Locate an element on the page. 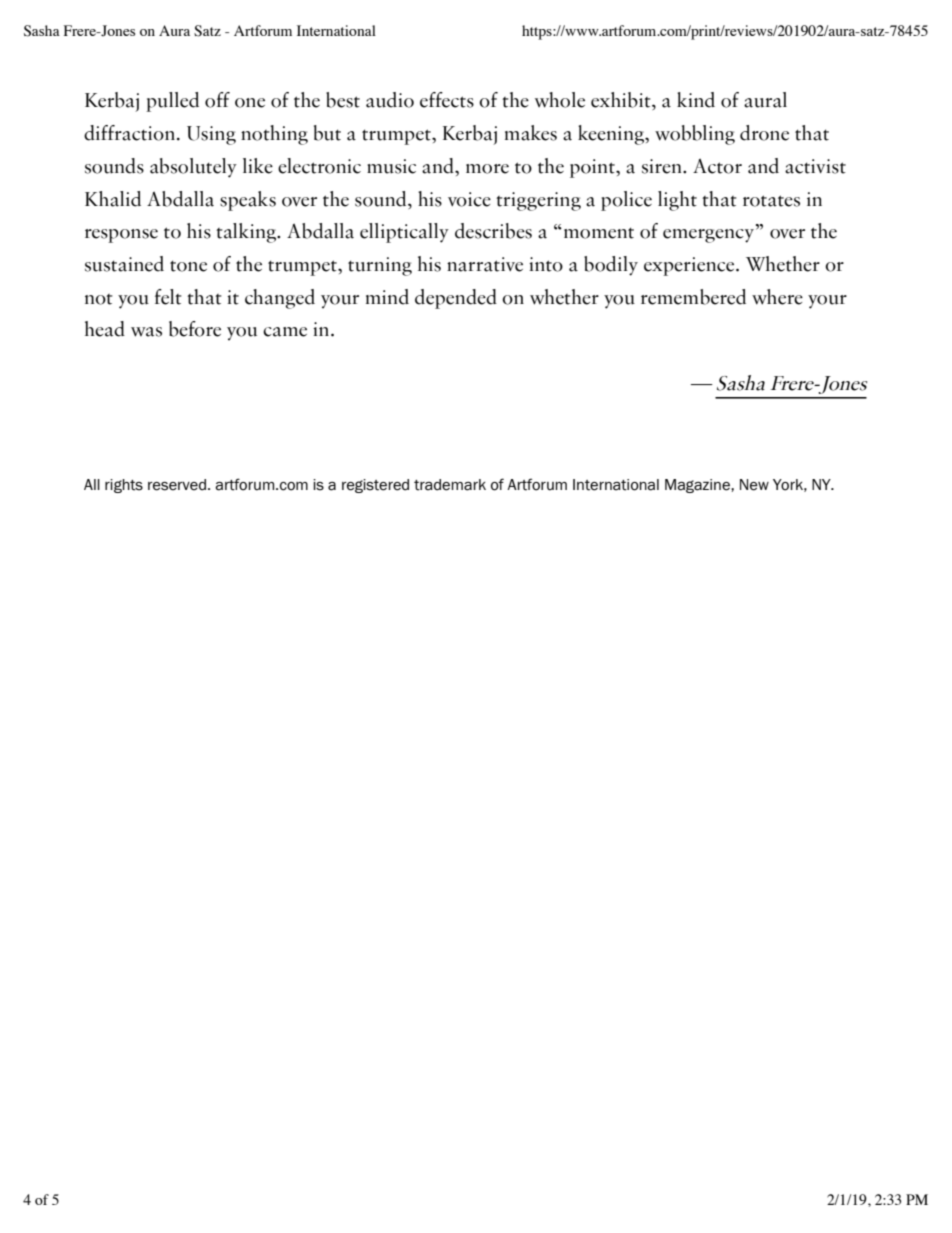 Image resolution: width=952 pixels, height=1233 pixels. Actor is located at coordinates (717, 166).
